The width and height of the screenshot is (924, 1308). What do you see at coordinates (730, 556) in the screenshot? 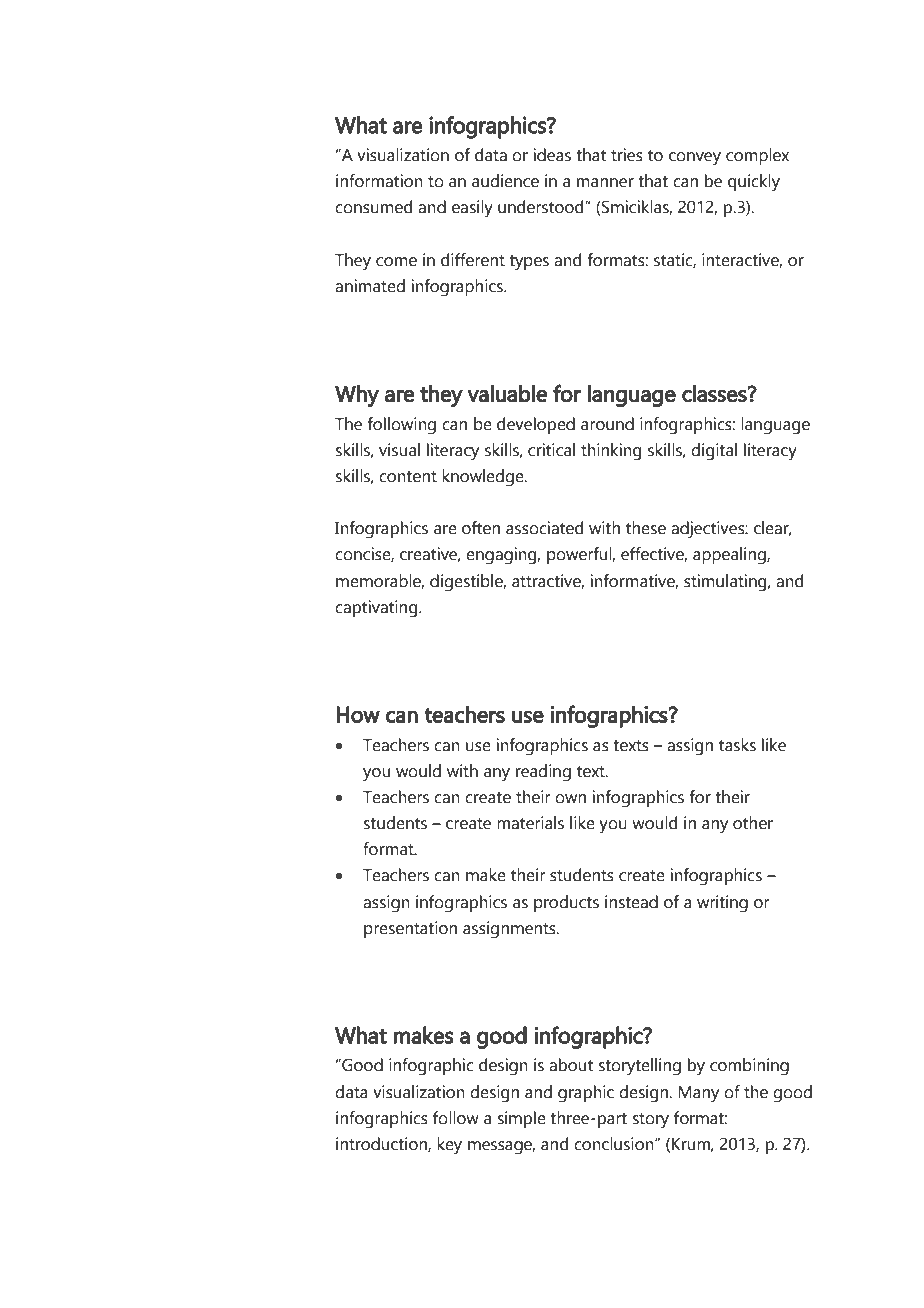
I see `appealing` at bounding box center [730, 556].
